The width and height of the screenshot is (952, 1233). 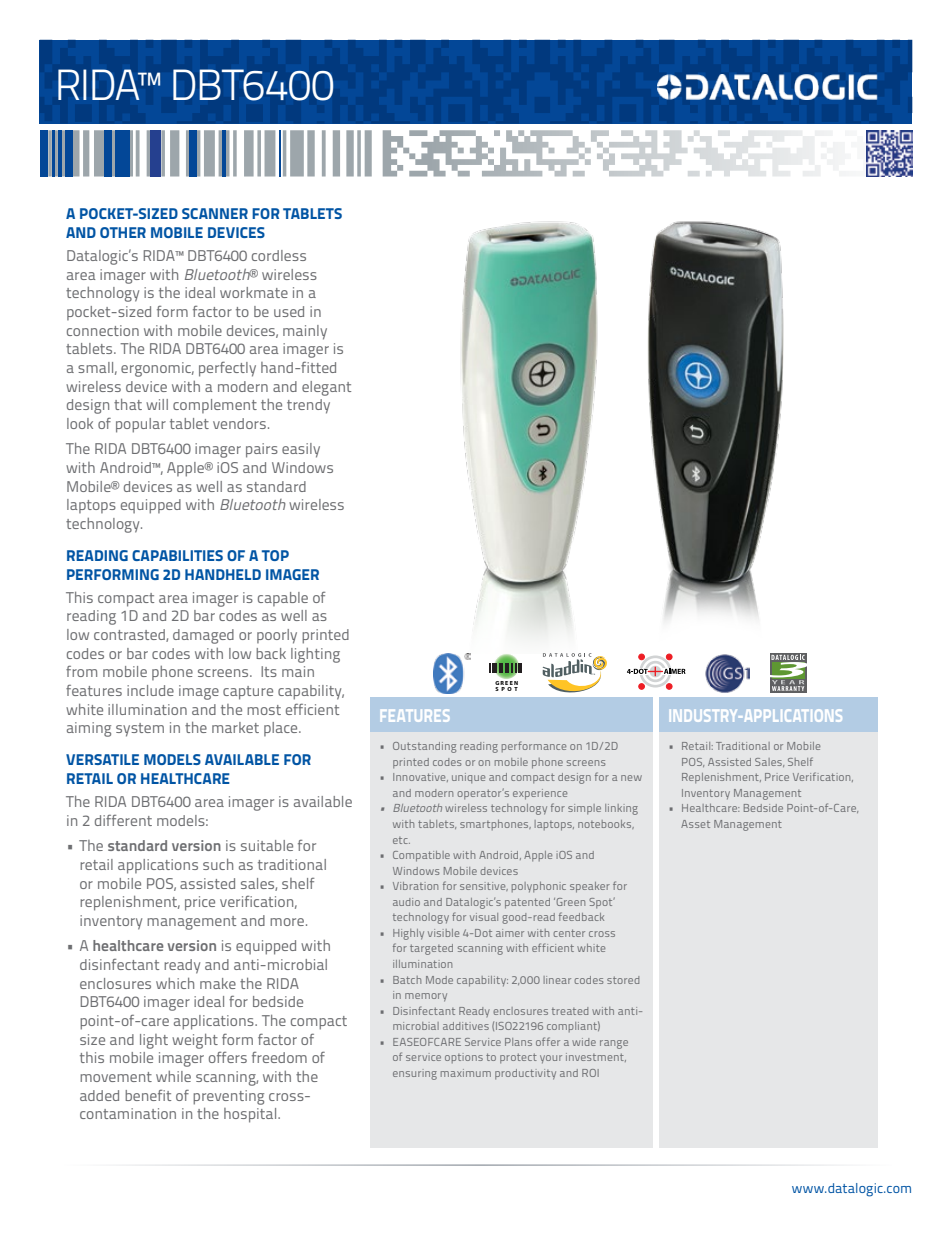 I want to click on CAPABILITIES, so click(x=177, y=555).
